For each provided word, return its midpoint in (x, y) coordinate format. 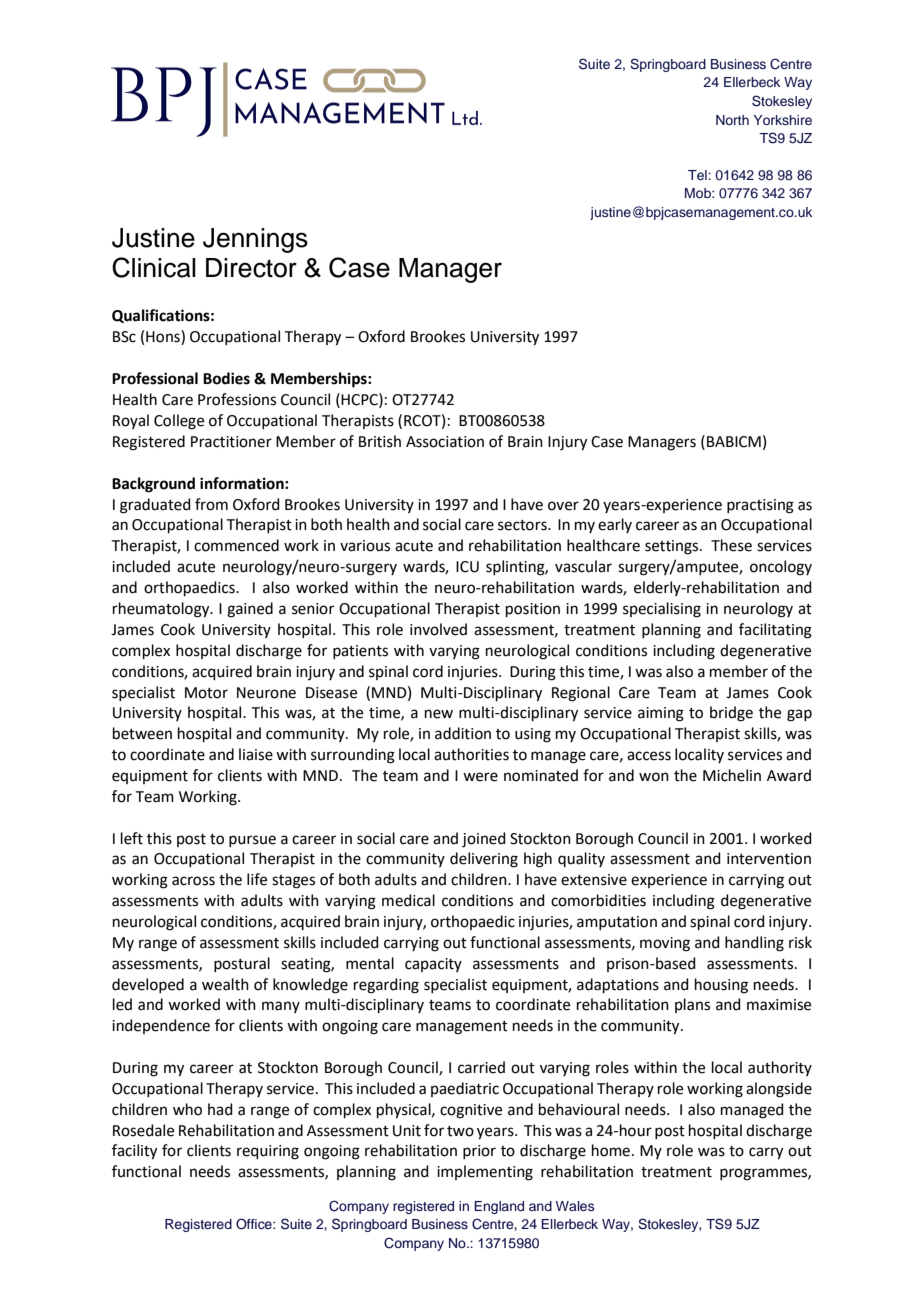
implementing (485, 1173)
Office (255, 1224)
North (732, 120)
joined (484, 840)
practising (760, 506)
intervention (769, 859)
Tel (698, 175)
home (611, 1150)
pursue (252, 841)
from (211, 504)
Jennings (255, 240)
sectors (523, 525)
